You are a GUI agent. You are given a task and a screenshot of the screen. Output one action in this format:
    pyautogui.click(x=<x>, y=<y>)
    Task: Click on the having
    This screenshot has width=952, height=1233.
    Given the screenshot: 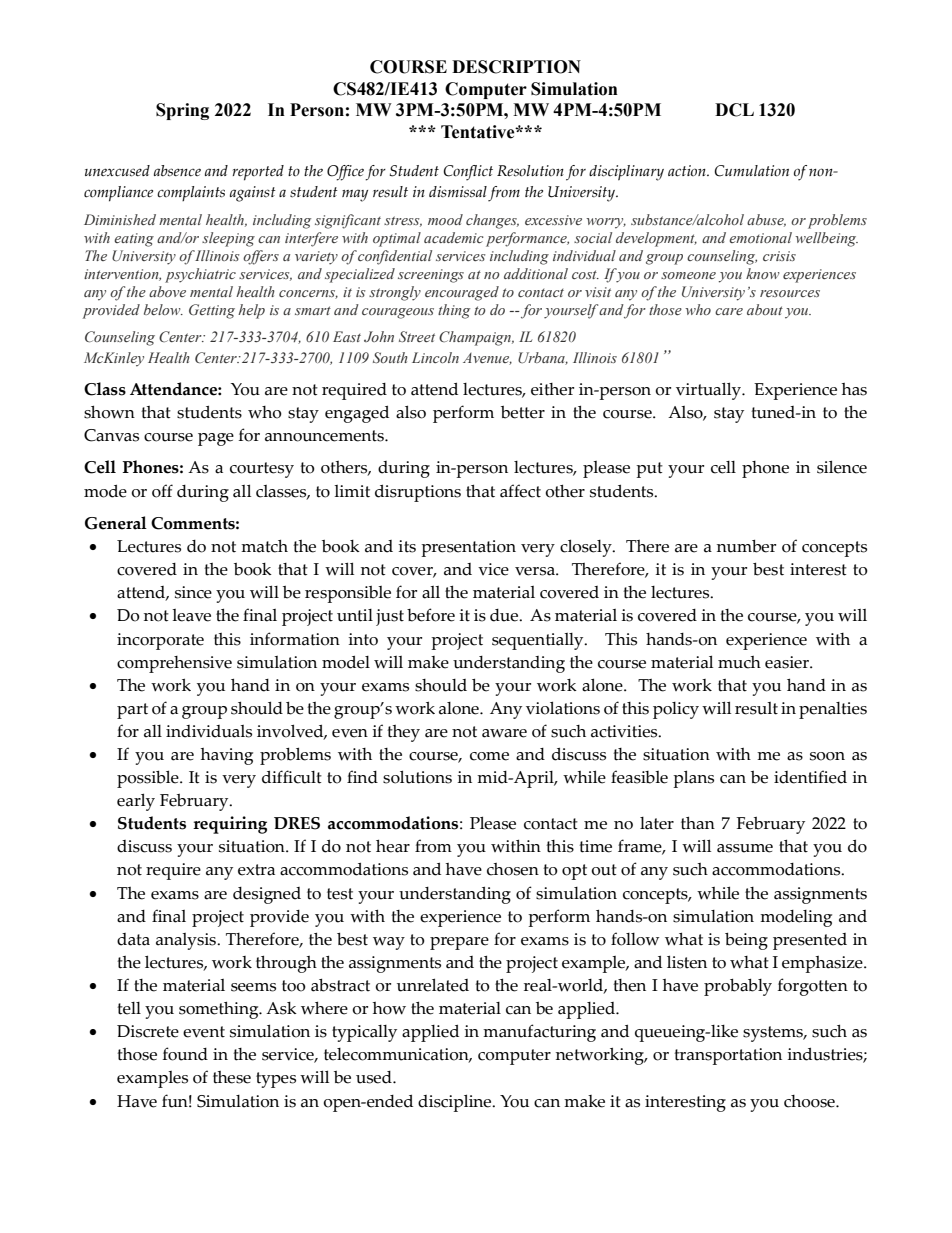 What is the action you would take?
    pyautogui.click(x=227, y=756)
